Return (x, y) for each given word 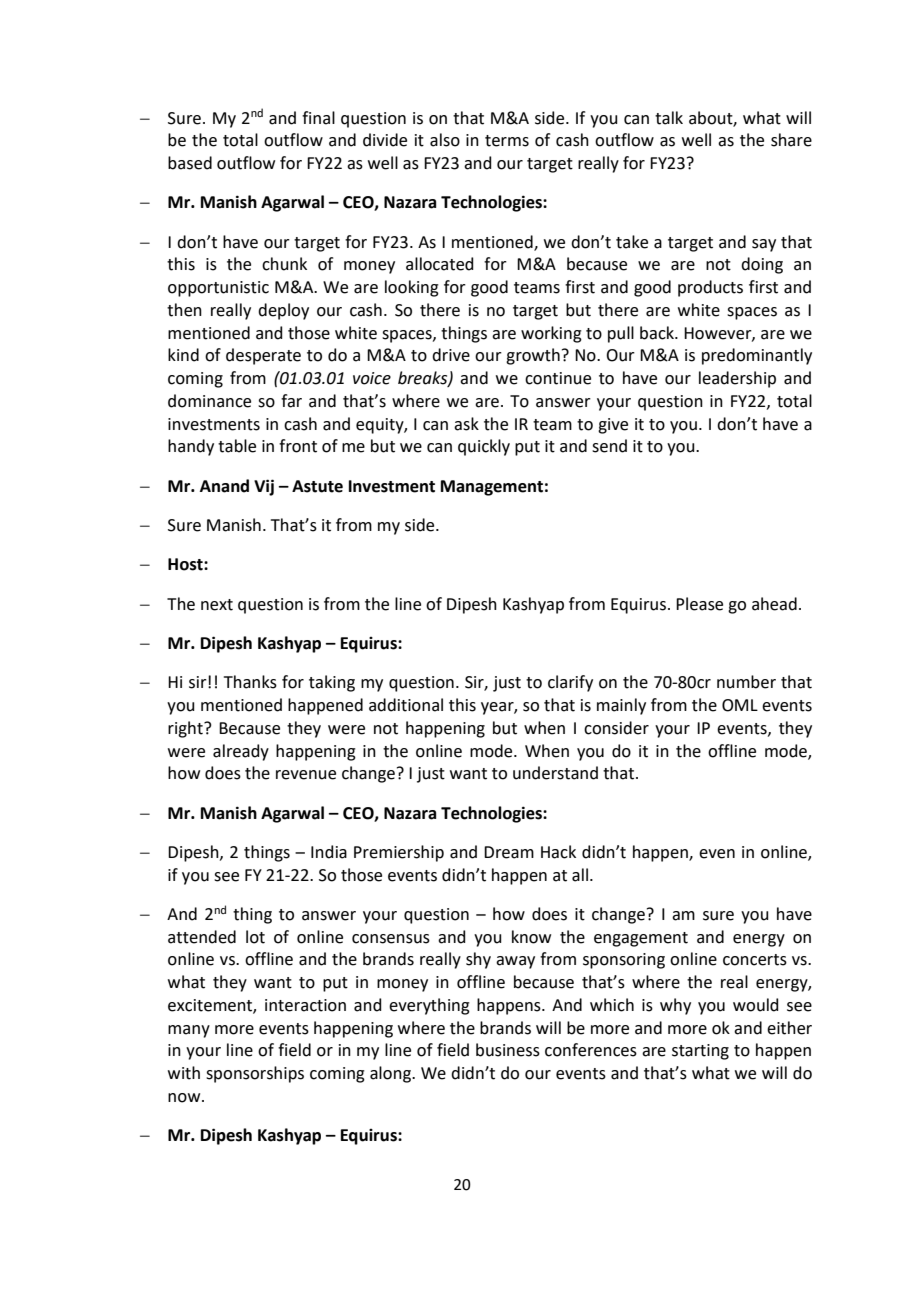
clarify (570, 683)
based (190, 163)
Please (699, 604)
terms (507, 141)
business (508, 1050)
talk (669, 118)
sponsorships (255, 1074)
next (217, 605)
